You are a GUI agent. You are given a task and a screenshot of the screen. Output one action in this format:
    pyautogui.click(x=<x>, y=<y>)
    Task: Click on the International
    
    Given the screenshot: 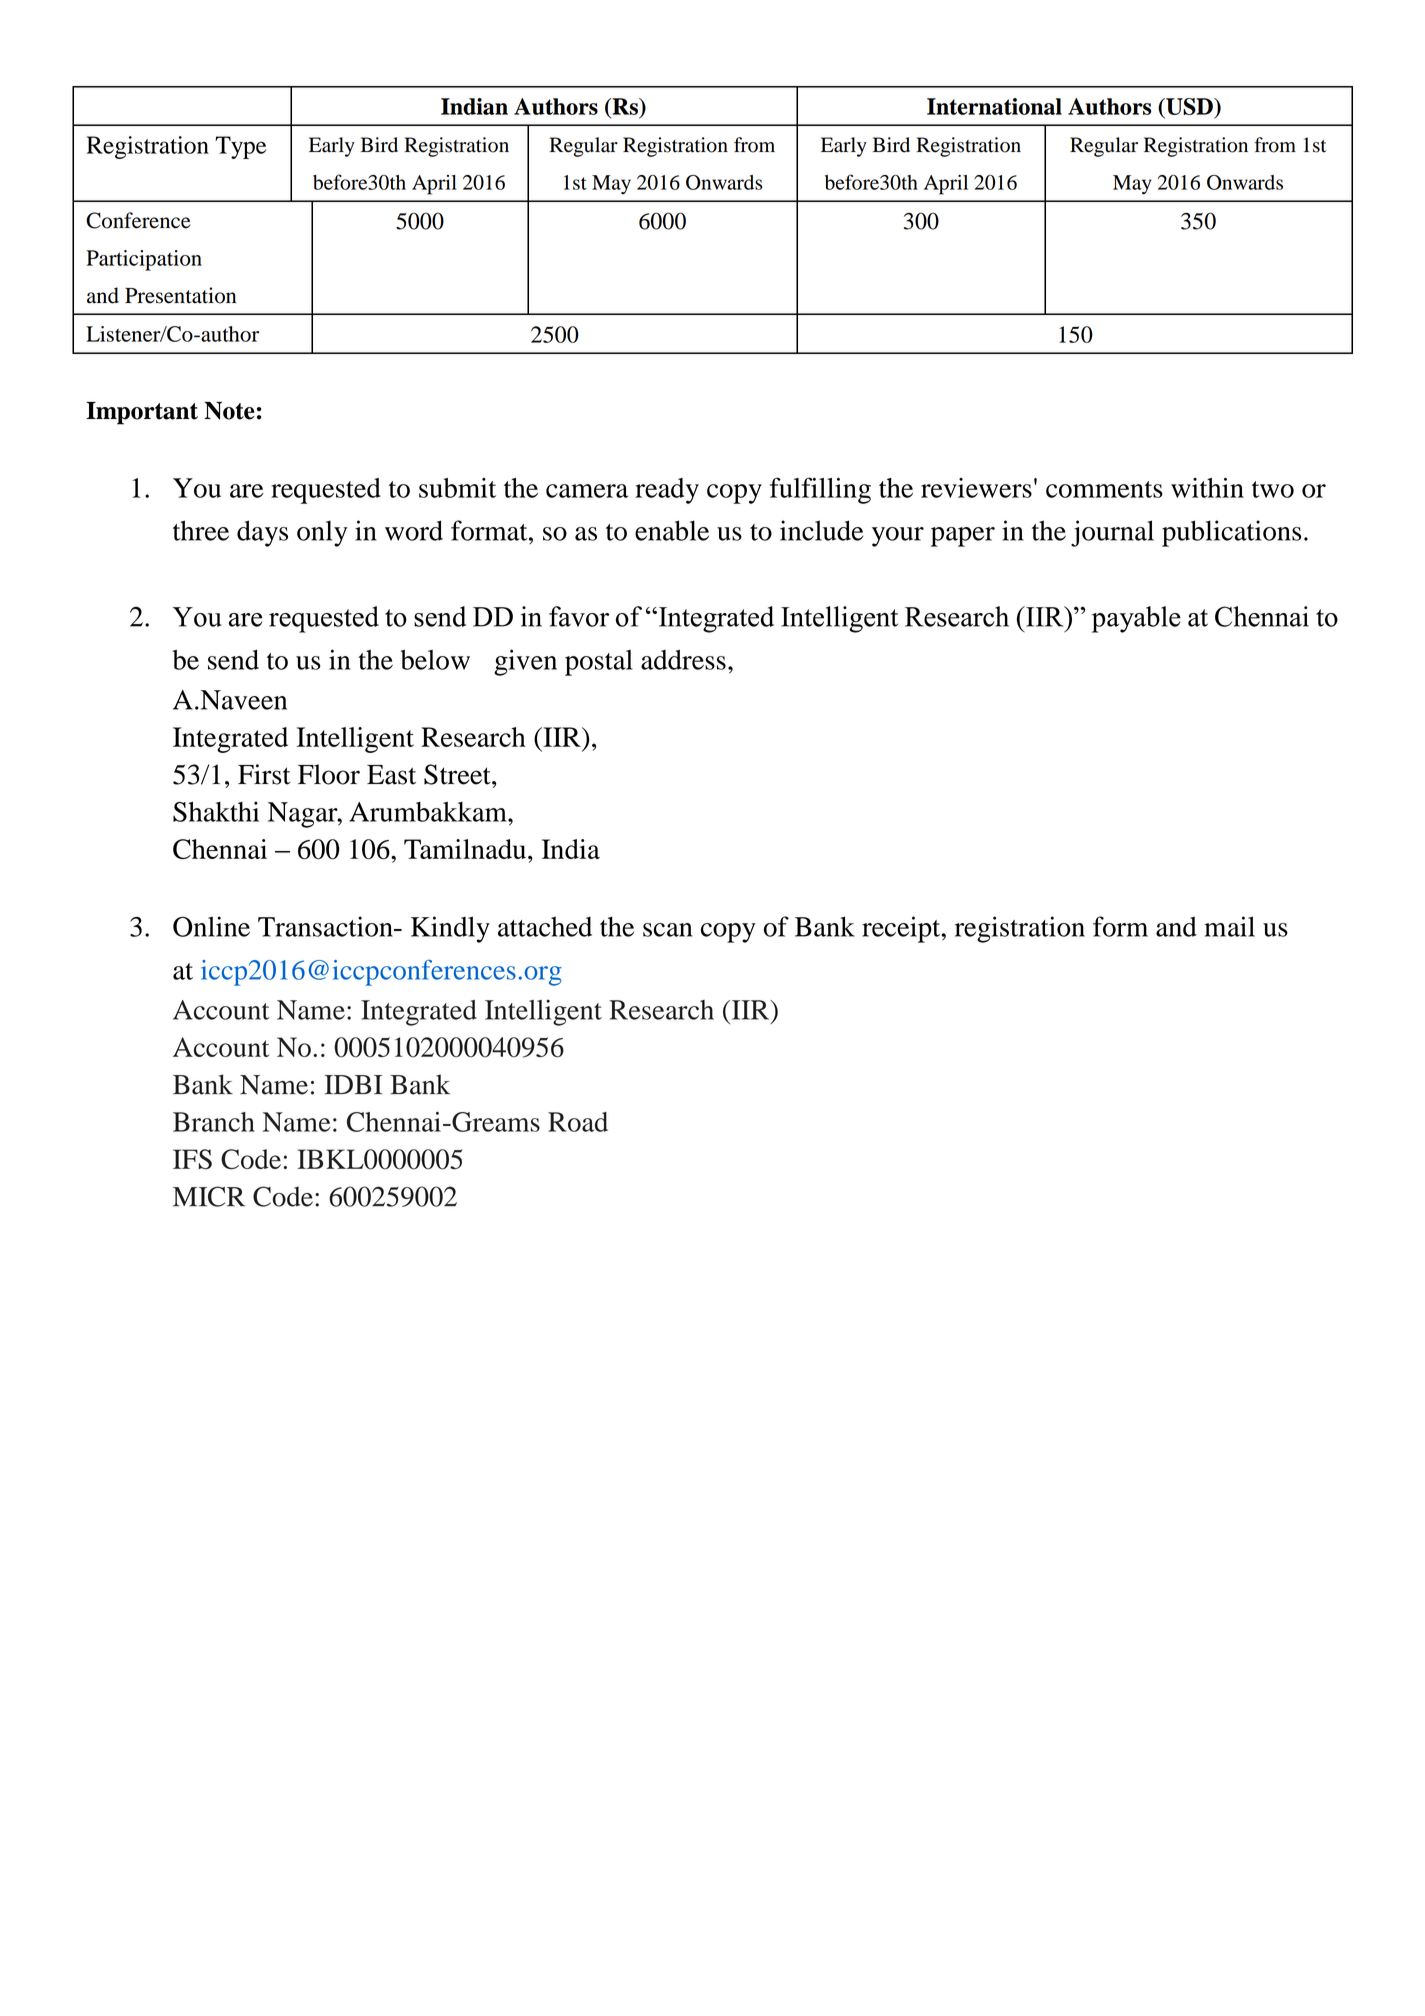 What is the action you would take?
    pyautogui.click(x=994, y=106)
